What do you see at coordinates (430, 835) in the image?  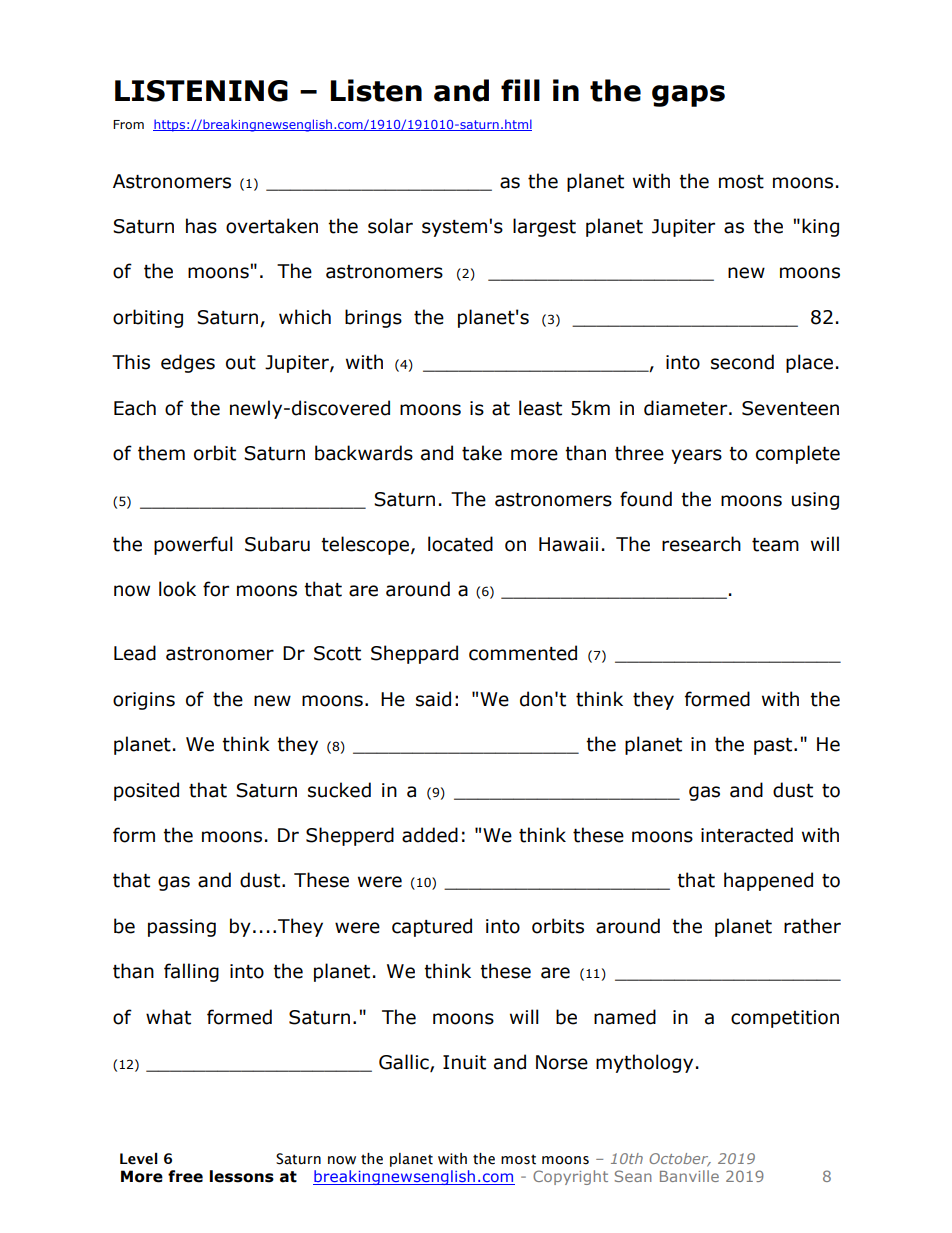 I see `added` at bounding box center [430, 835].
